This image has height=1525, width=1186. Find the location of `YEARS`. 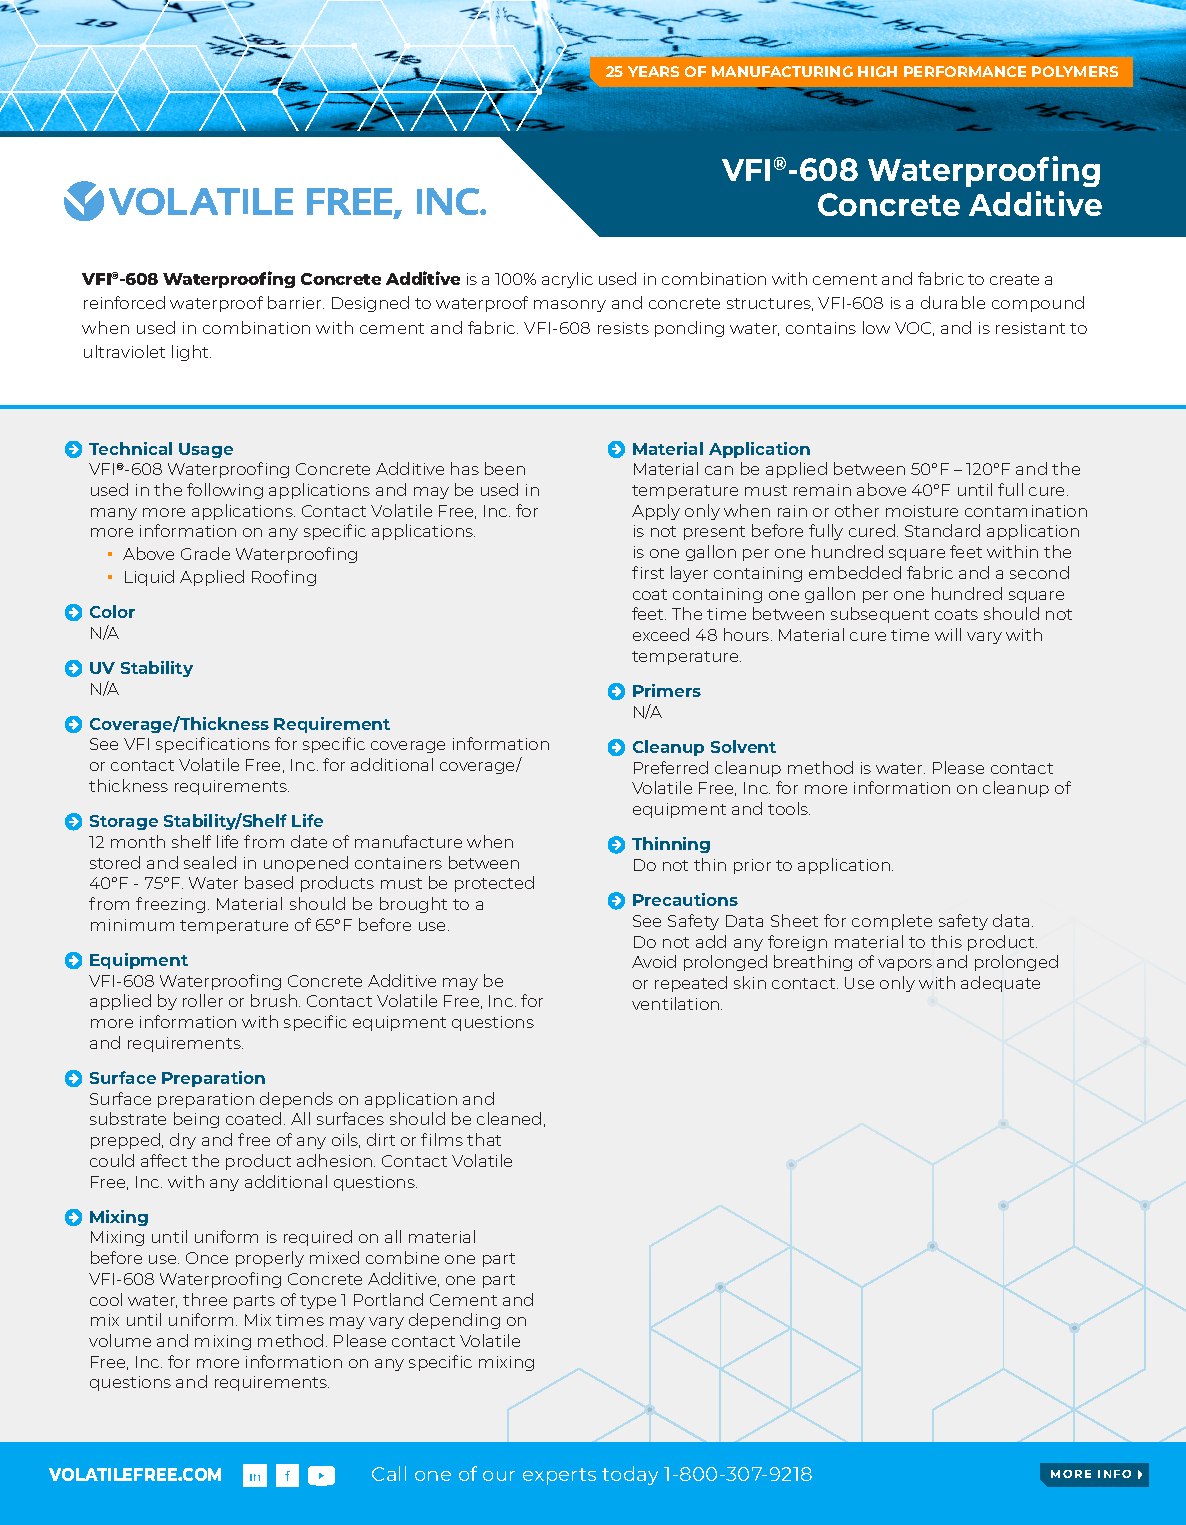

YEARS is located at coordinates (653, 71).
